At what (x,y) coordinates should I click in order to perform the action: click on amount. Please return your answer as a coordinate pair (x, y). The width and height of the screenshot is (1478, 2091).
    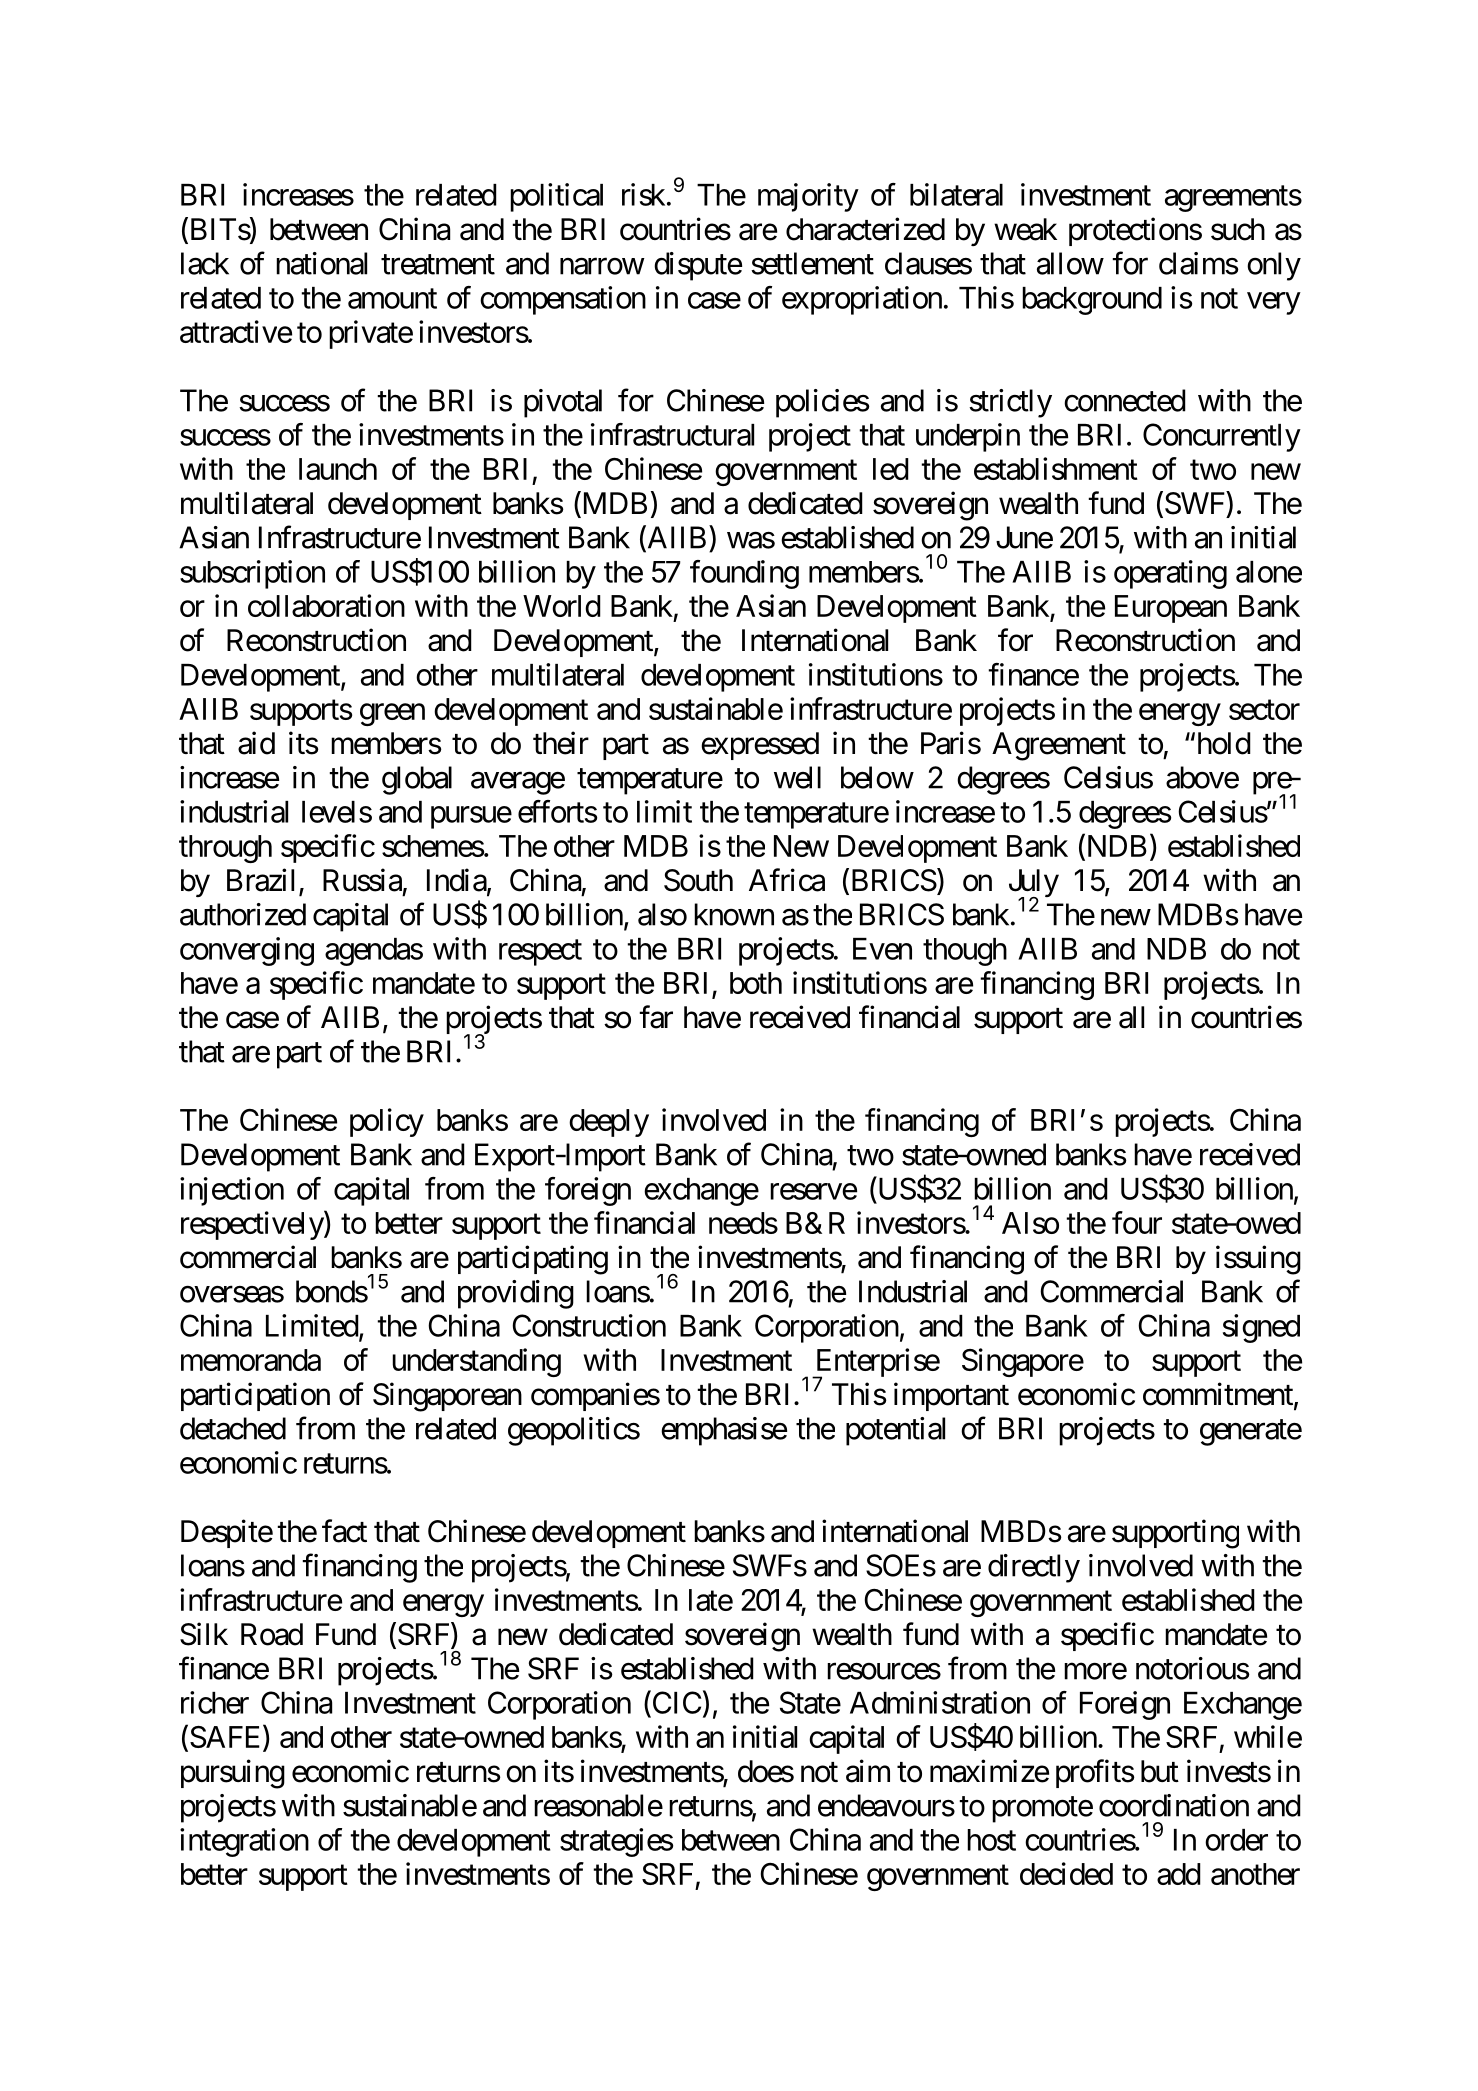
    Looking at the image, I should click on (392, 299).
